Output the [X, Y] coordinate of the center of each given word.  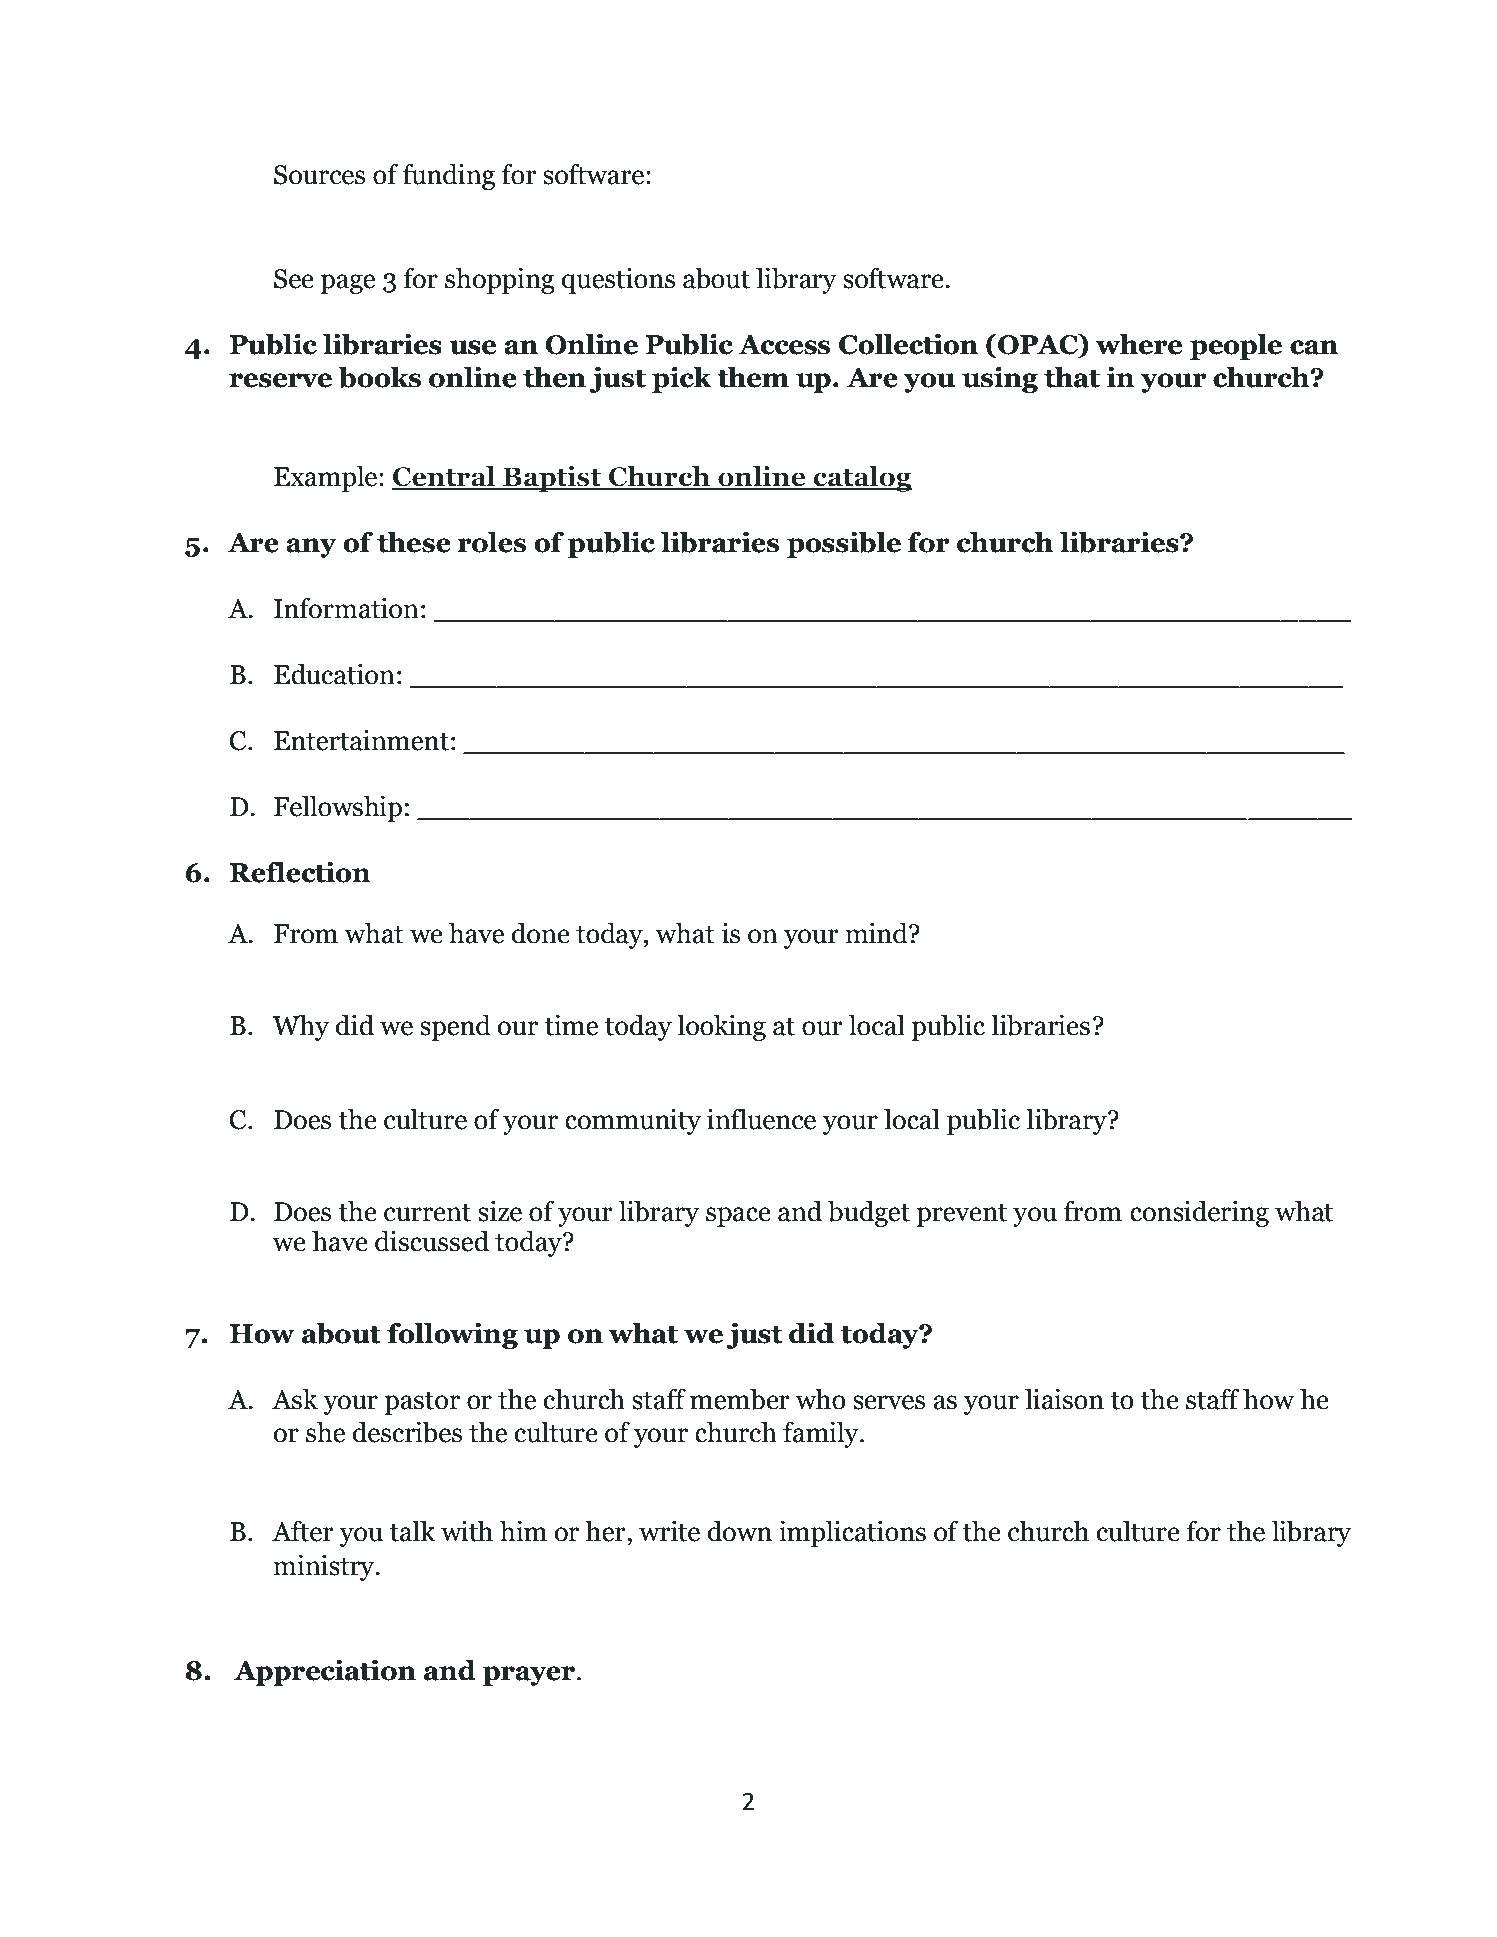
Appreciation [325, 1672]
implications [852, 1533]
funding [449, 176]
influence [761, 1119]
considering [1199, 1213]
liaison [1064, 1399]
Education [334, 674]
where [1139, 344]
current [427, 1212]
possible [844, 544]
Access [784, 345]
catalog [861, 479]
